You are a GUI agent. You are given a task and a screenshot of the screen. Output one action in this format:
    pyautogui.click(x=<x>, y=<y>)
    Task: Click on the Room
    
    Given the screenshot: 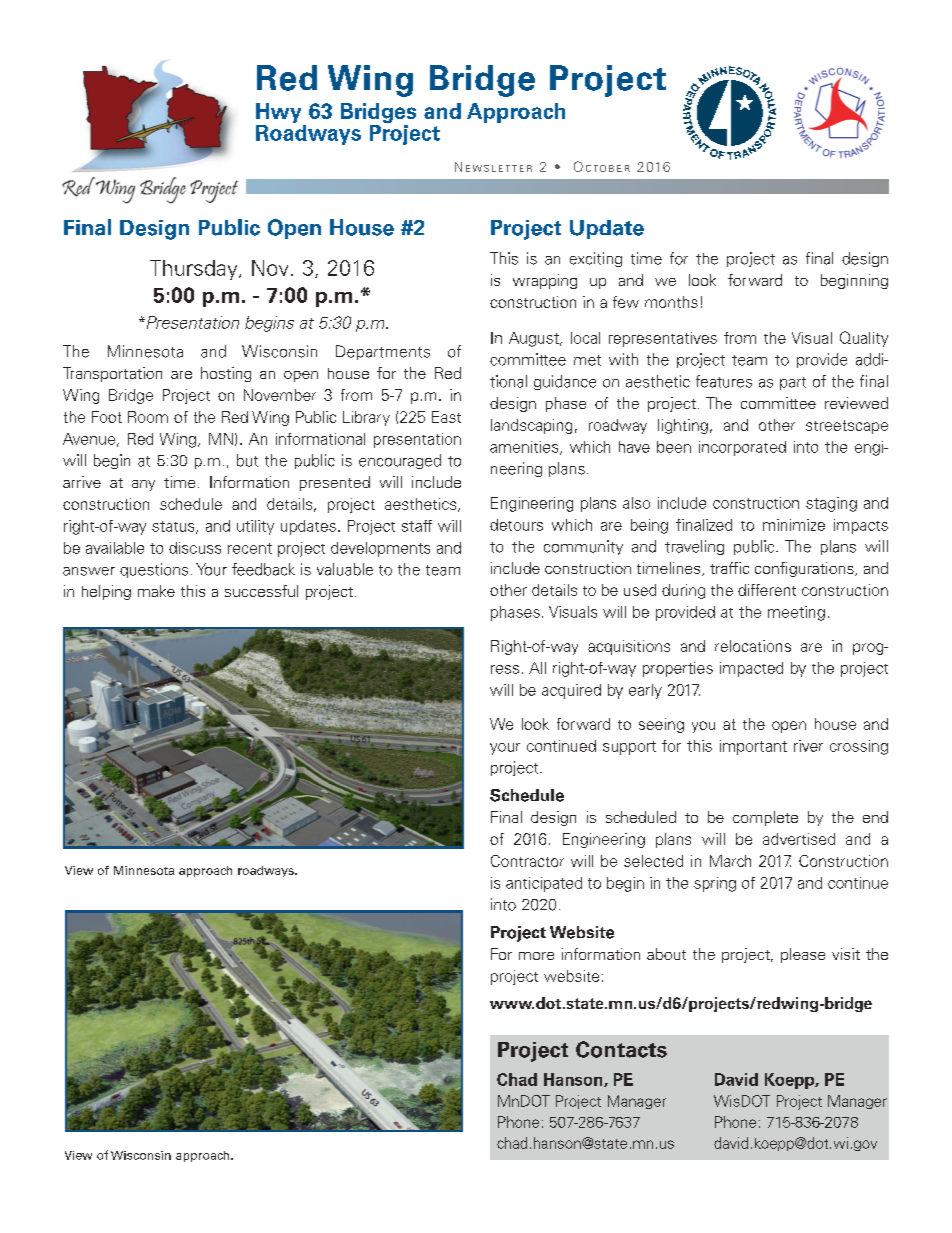 What is the action you would take?
    pyautogui.click(x=148, y=417)
